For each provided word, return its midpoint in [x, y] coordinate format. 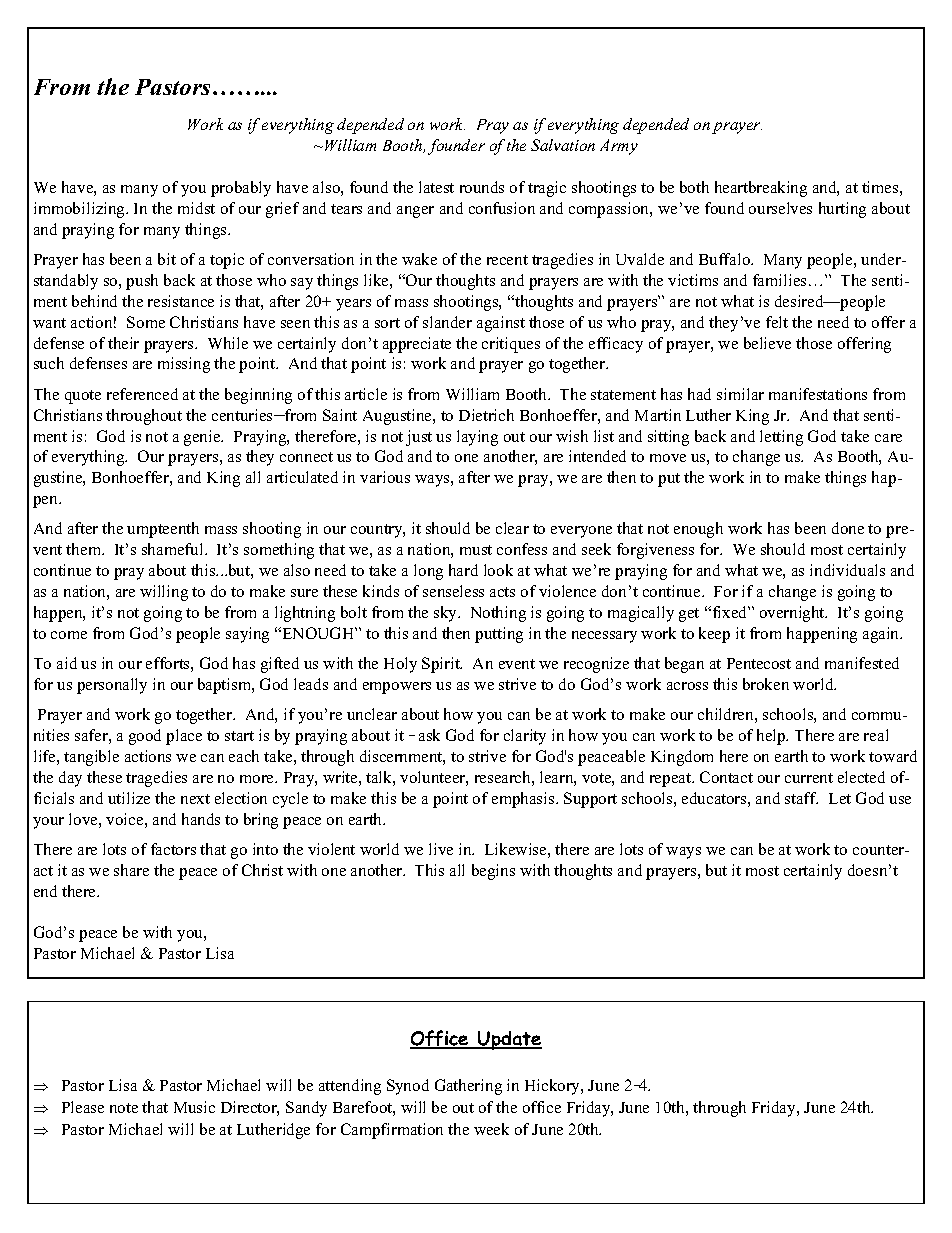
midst [196, 208]
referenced [142, 394]
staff [801, 798]
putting [499, 635]
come [69, 635]
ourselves [780, 208]
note [124, 1108]
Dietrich [486, 415]
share [131, 870]
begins [493, 872]
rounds [482, 187]
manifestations [818, 394]
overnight [793, 614]
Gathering [468, 1087]
